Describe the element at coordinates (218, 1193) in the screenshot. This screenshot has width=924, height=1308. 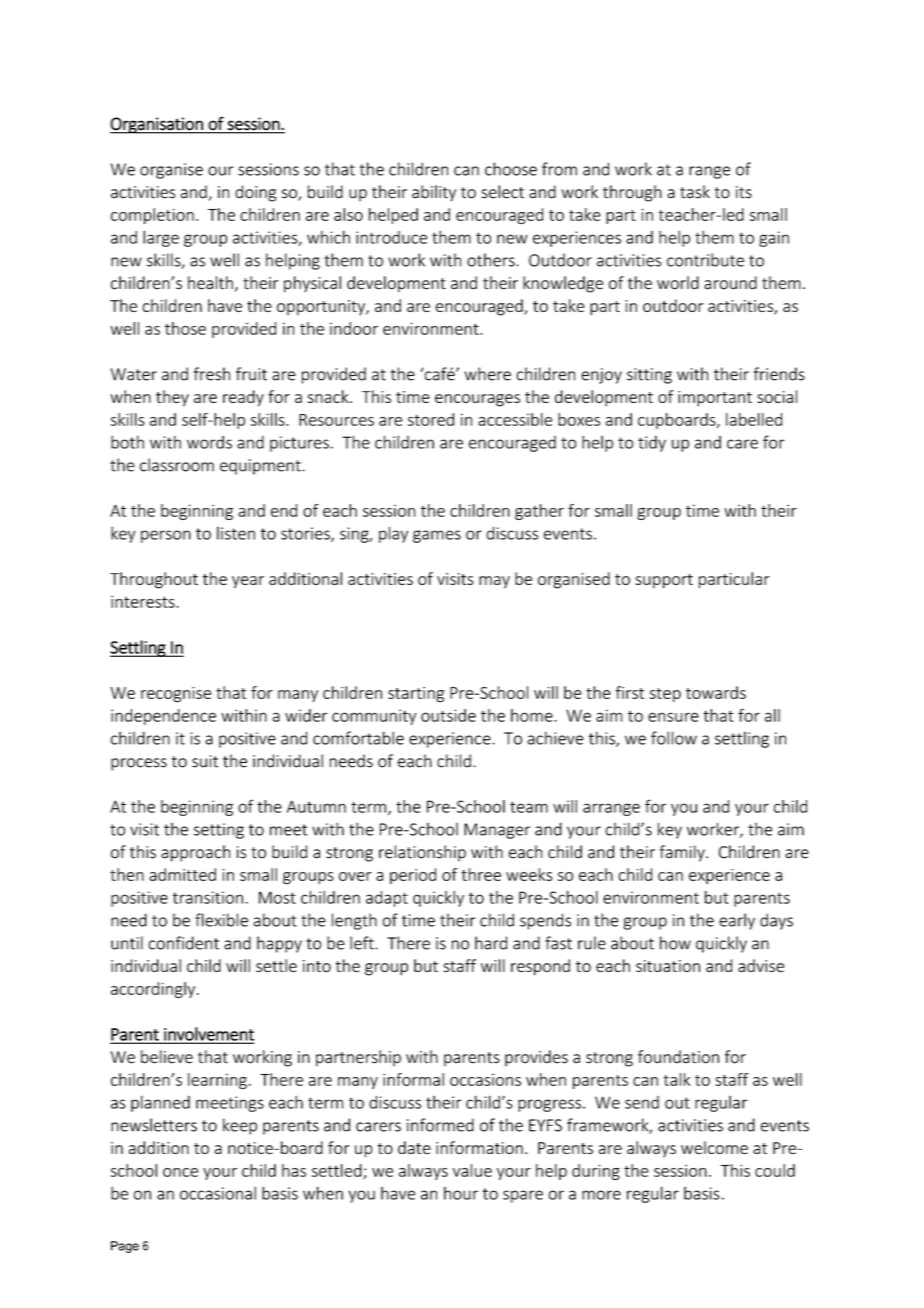
I see `occasional` at that location.
